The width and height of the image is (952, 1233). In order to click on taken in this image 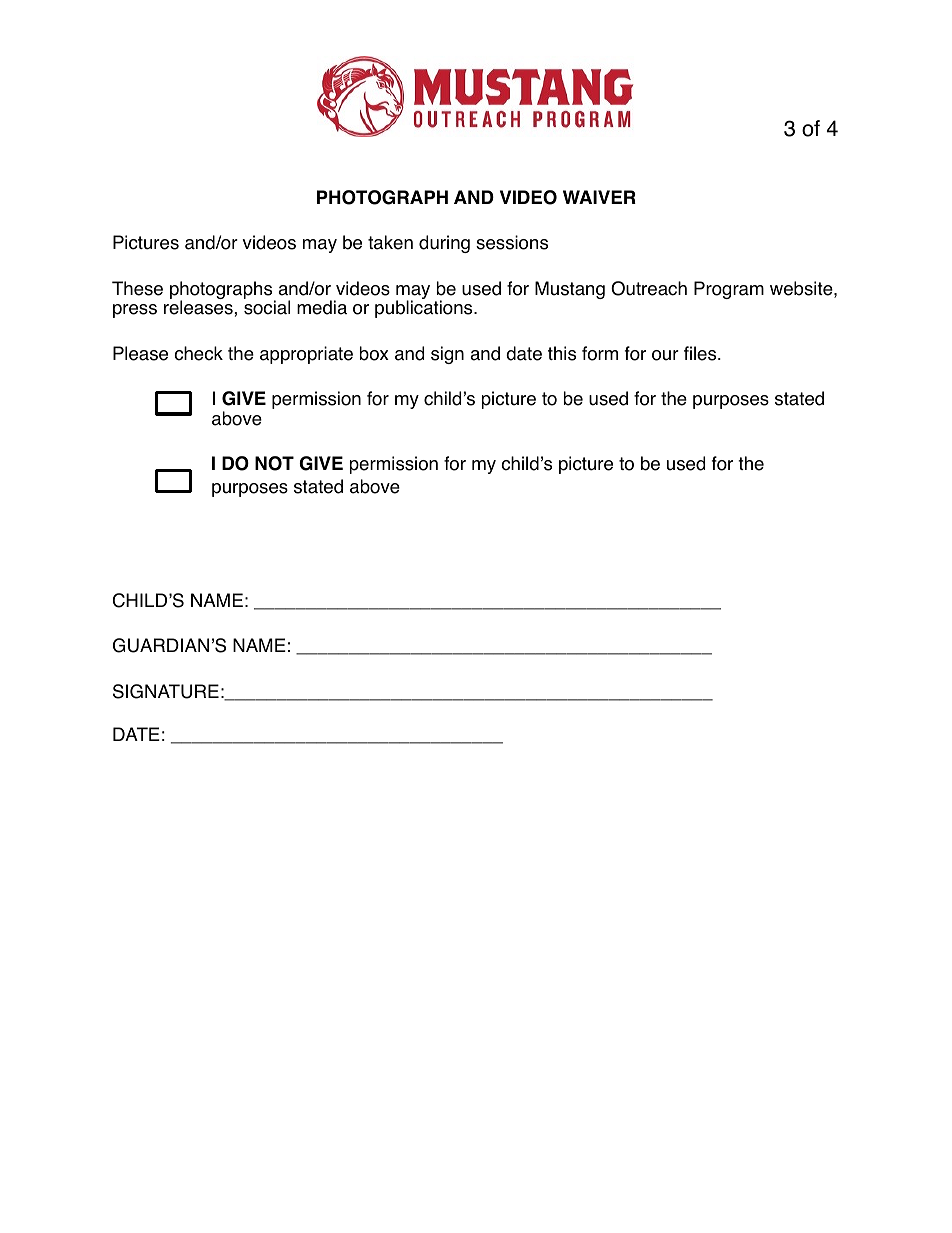, I will do `click(390, 242)`.
